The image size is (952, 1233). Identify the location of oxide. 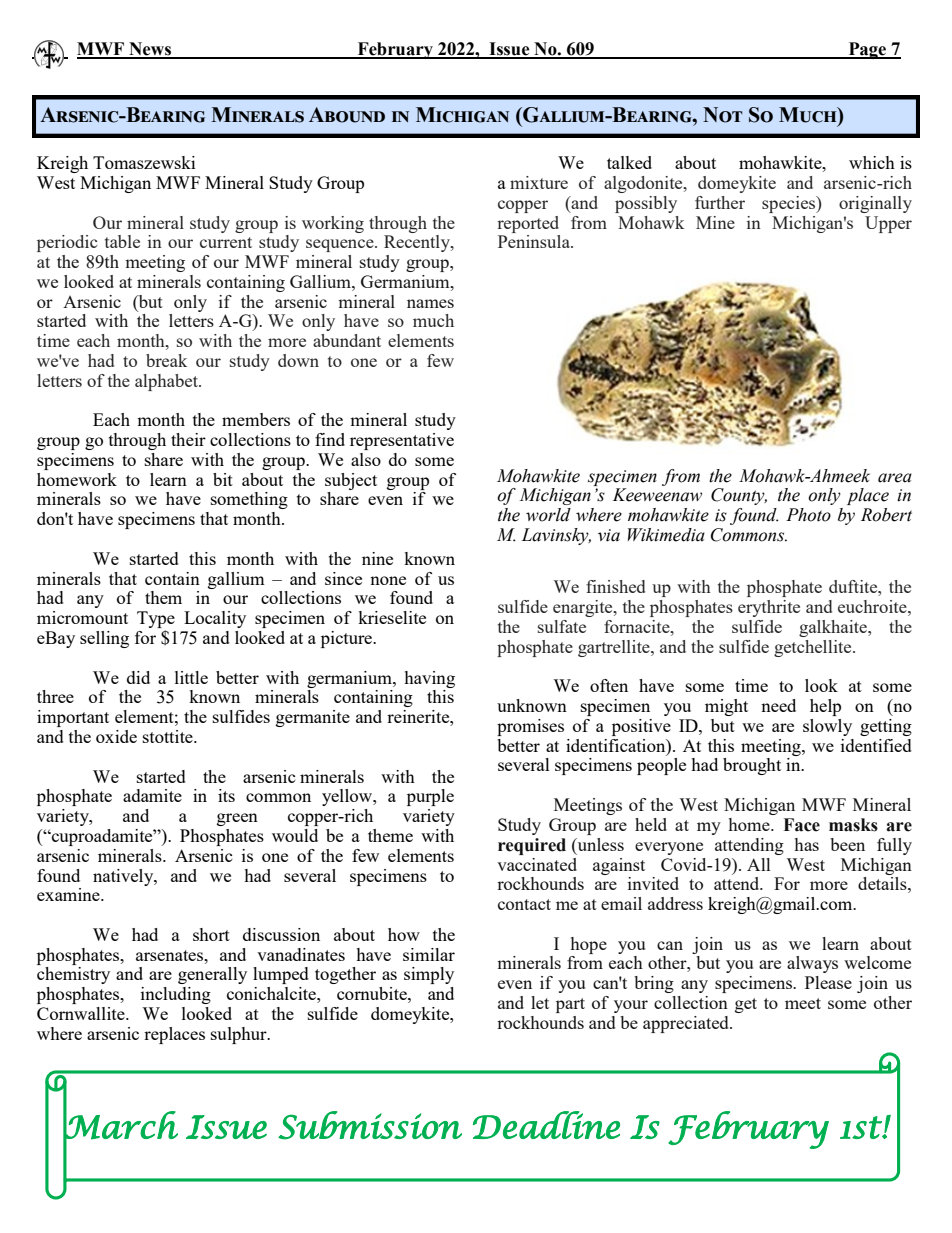
(116, 736).
